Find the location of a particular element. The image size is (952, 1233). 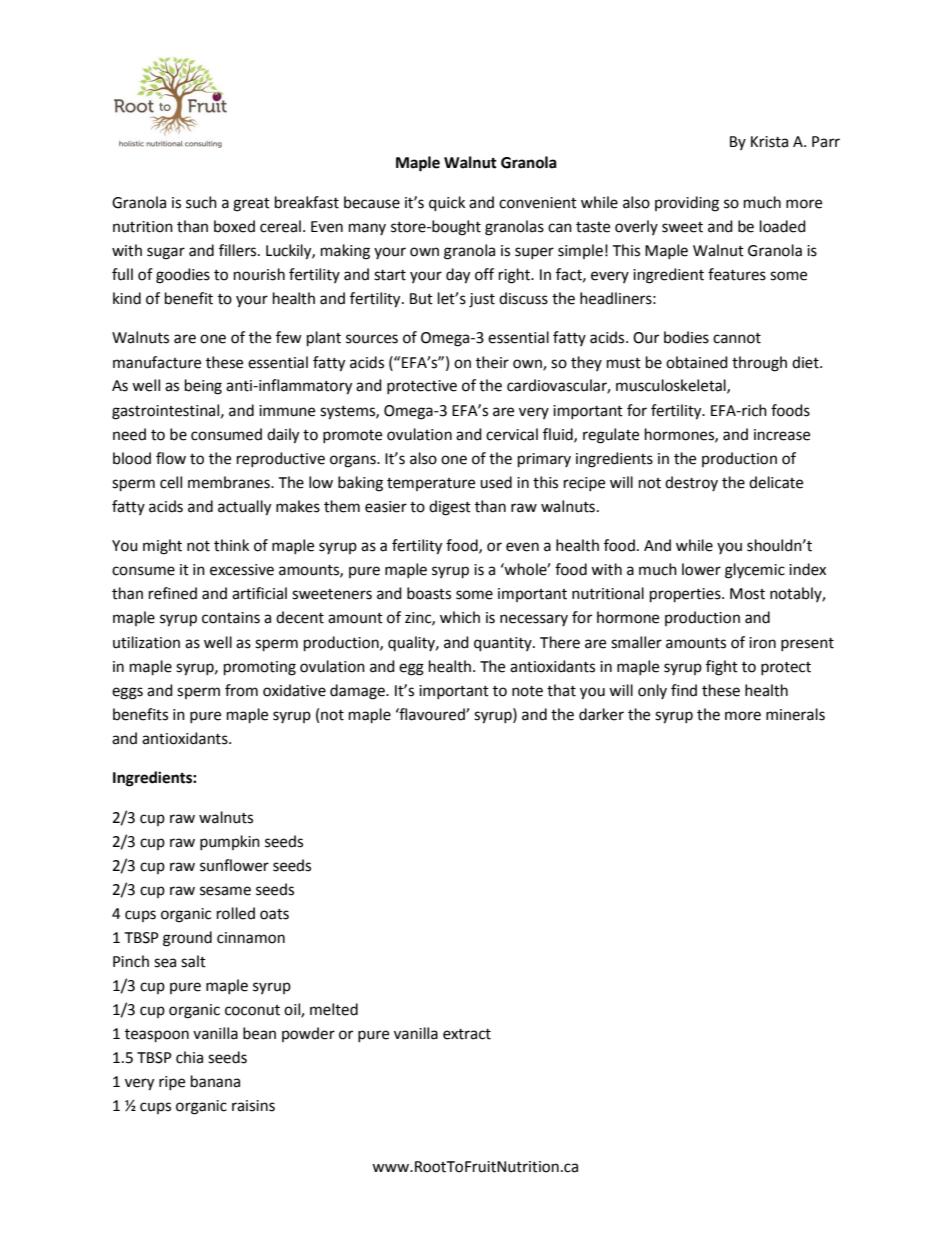

melted is located at coordinates (334, 1009).
